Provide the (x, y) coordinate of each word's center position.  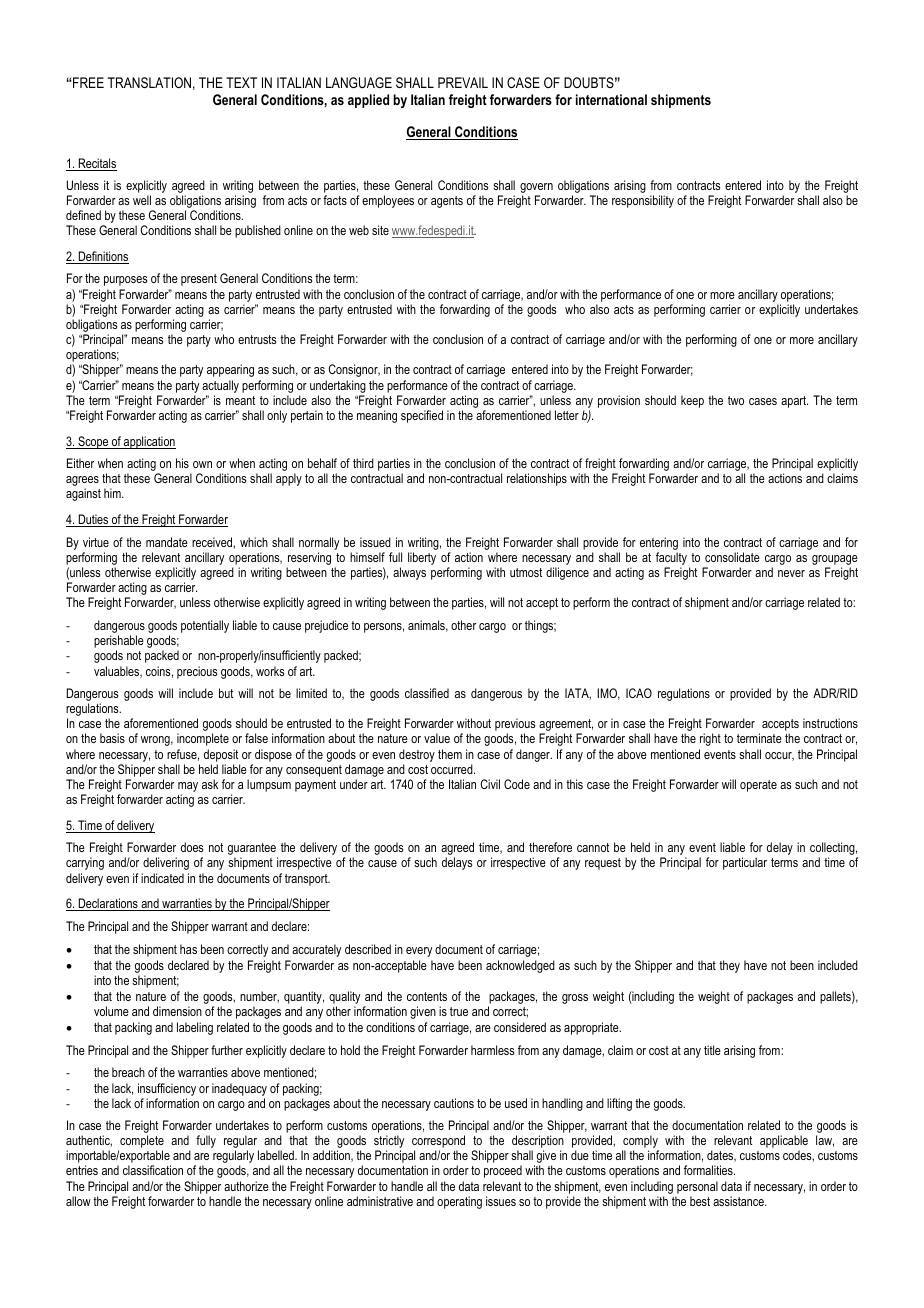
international (611, 99)
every (419, 952)
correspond (438, 1143)
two (736, 400)
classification (153, 1170)
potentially (205, 626)
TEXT (241, 82)
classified (427, 693)
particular (745, 863)
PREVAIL (463, 82)
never (791, 573)
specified (422, 416)
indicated (162, 878)
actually (220, 386)
